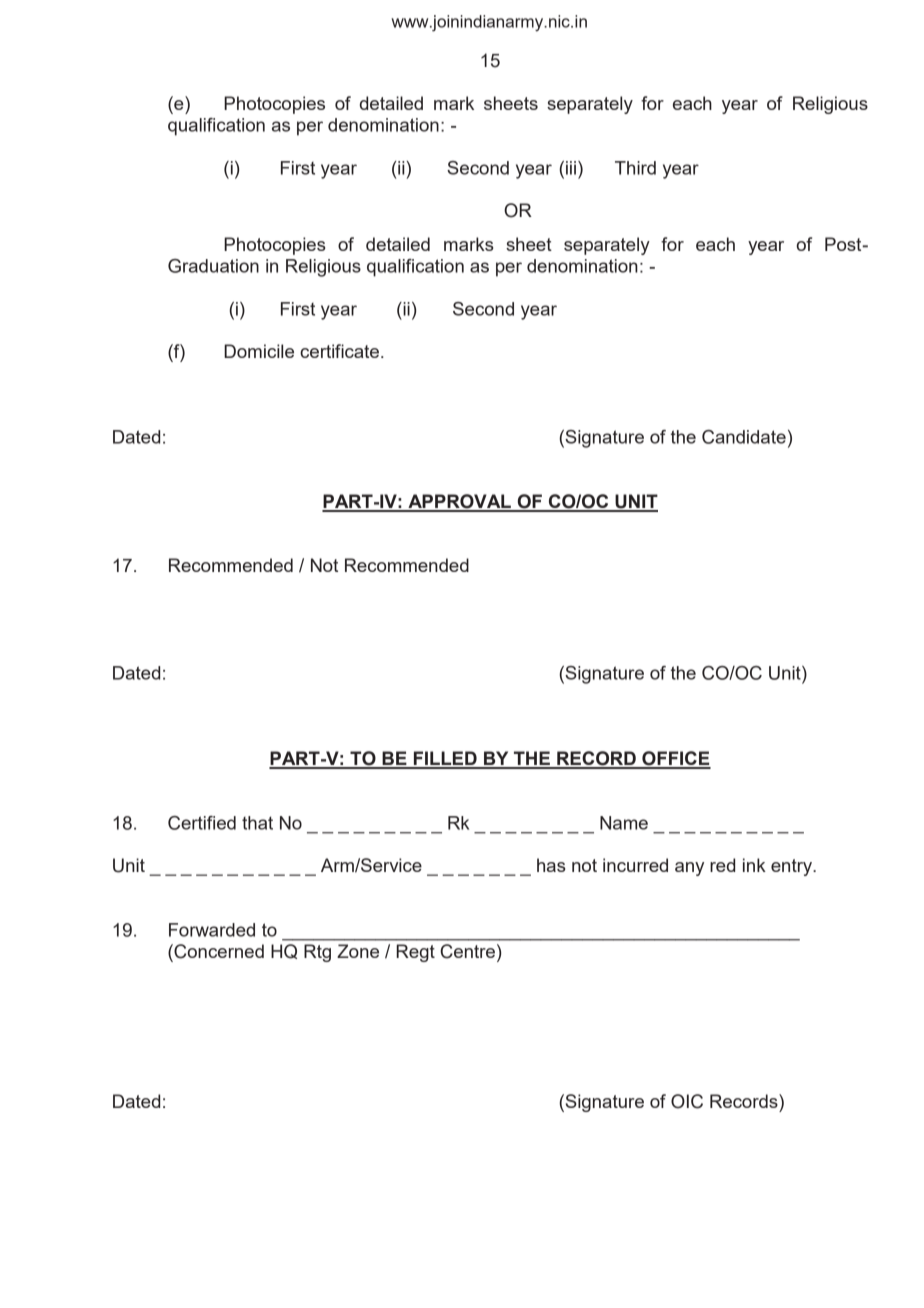 The image size is (924, 1308). What do you see at coordinates (459, 502) in the document?
I see `APPROVAL` at bounding box center [459, 502].
